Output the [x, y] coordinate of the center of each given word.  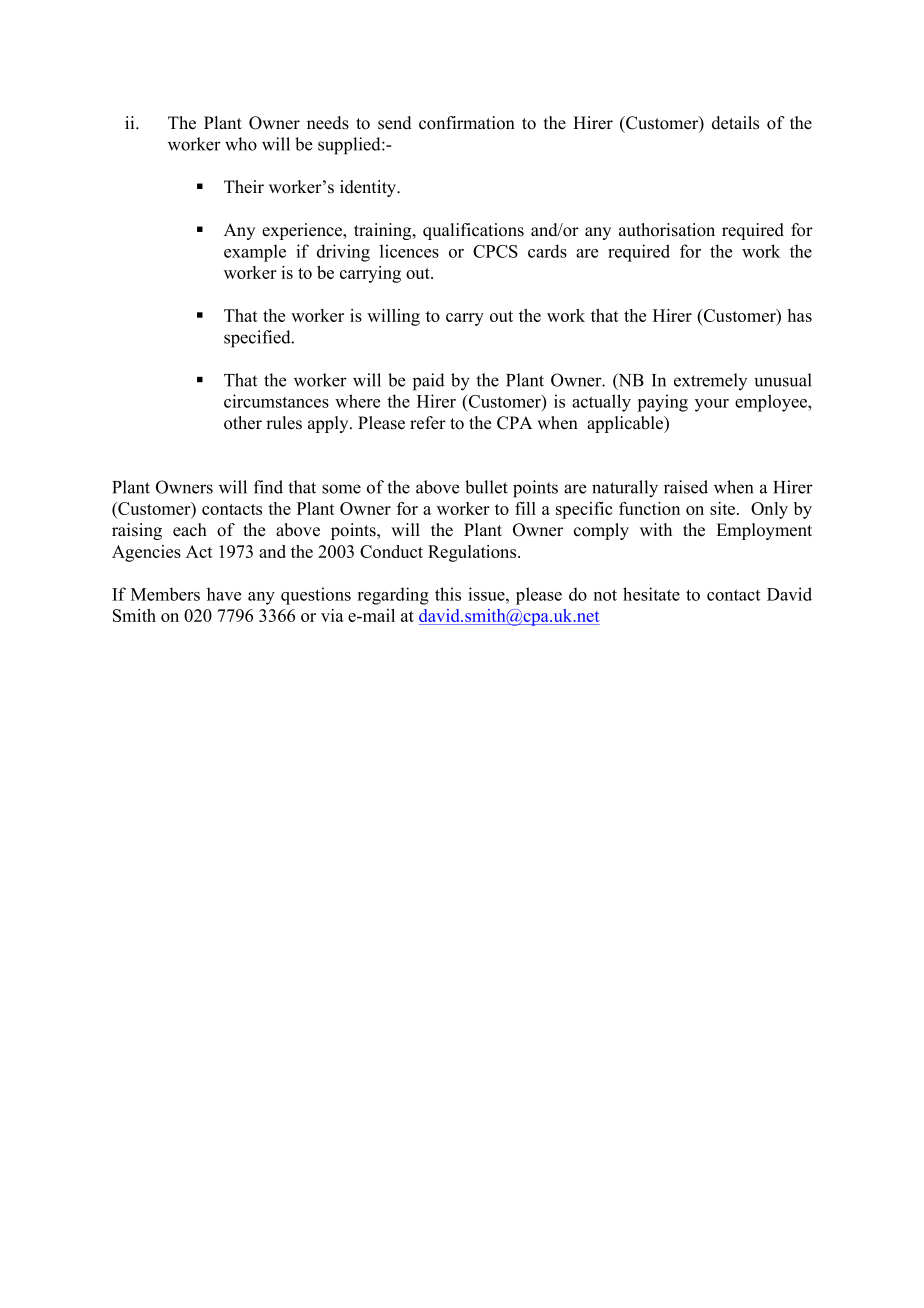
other [243, 423]
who [241, 144]
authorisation [667, 230]
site [724, 508]
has [800, 315]
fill [525, 508]
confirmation [467, 123]
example [255, 253]
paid [429, 382]
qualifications [473, 231]
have [224, 594]
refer [428, 423]
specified [258, 339]
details [735, 123]
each [190, 530]
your [712, 405]
